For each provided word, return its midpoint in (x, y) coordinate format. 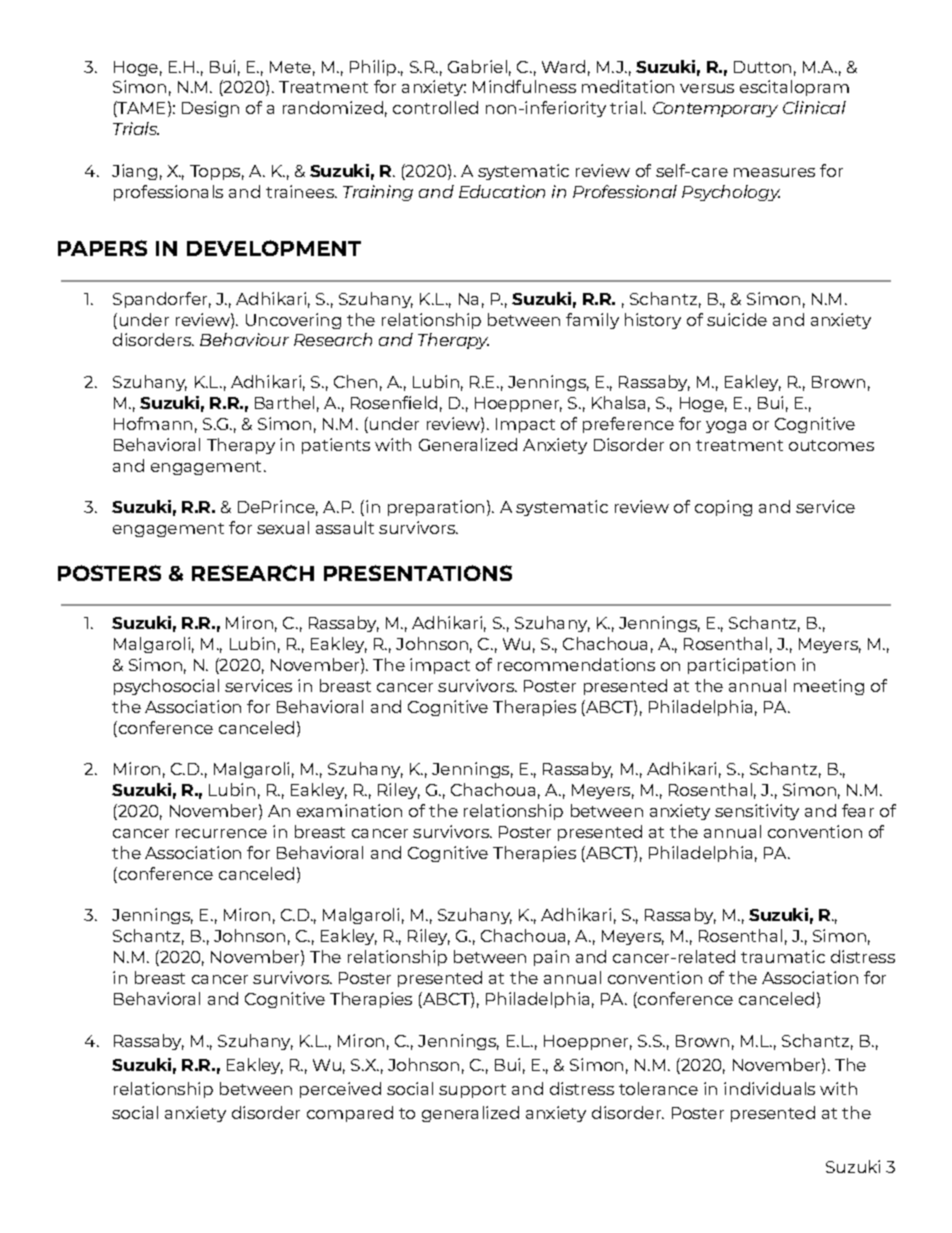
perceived (340, 1090)
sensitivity (757, 812)
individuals (769, 1088)
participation (741, 666)
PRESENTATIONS (418, 573)
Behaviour (244, 339)
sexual (283, 527)
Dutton (762, 67)
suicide (737, 319)
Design (210, 109)
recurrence (221, 833)
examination (349, 810)
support (472, 1091)
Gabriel (477, 66)
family (592, 321)
